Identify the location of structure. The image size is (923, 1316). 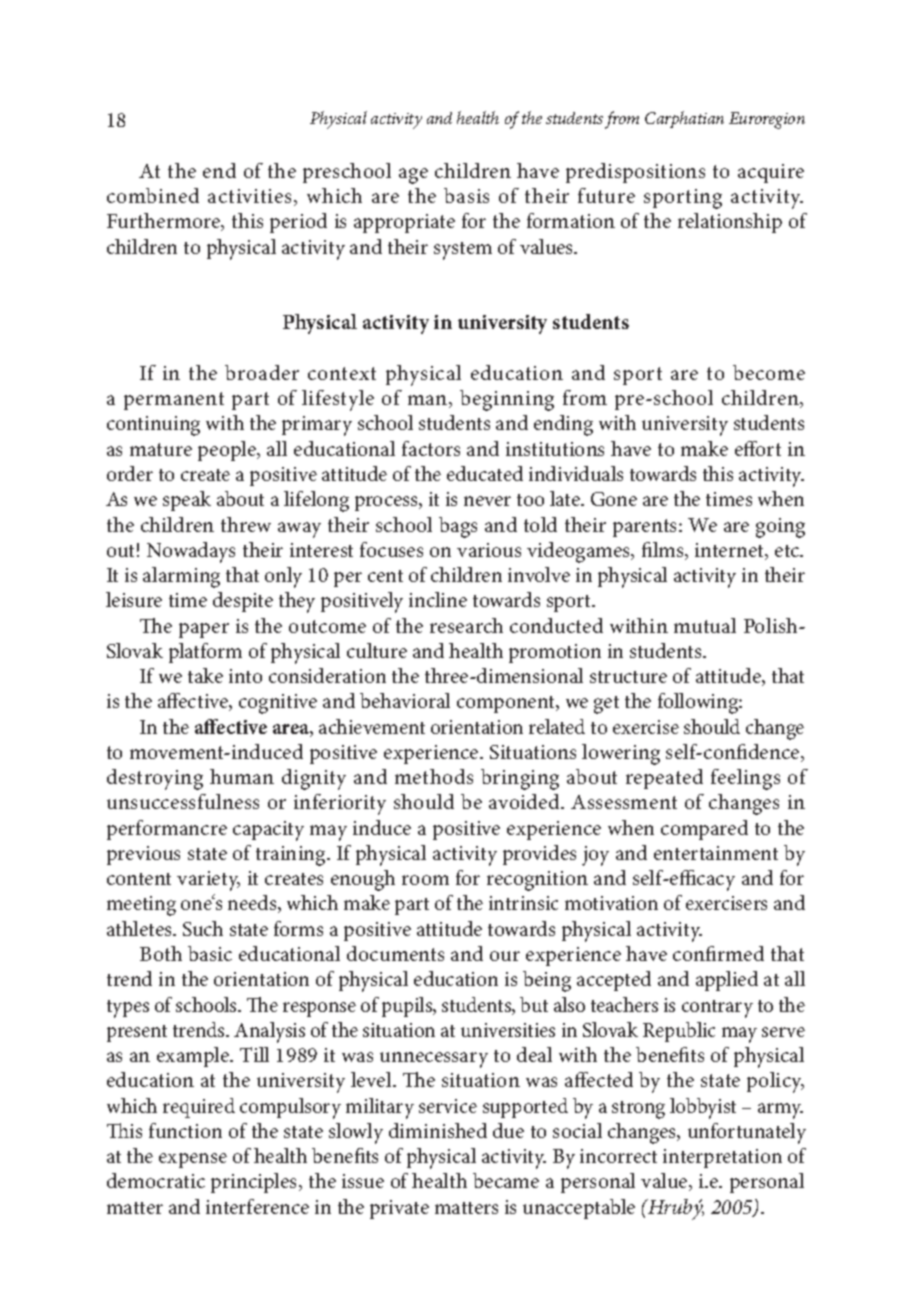
(628, 677).
